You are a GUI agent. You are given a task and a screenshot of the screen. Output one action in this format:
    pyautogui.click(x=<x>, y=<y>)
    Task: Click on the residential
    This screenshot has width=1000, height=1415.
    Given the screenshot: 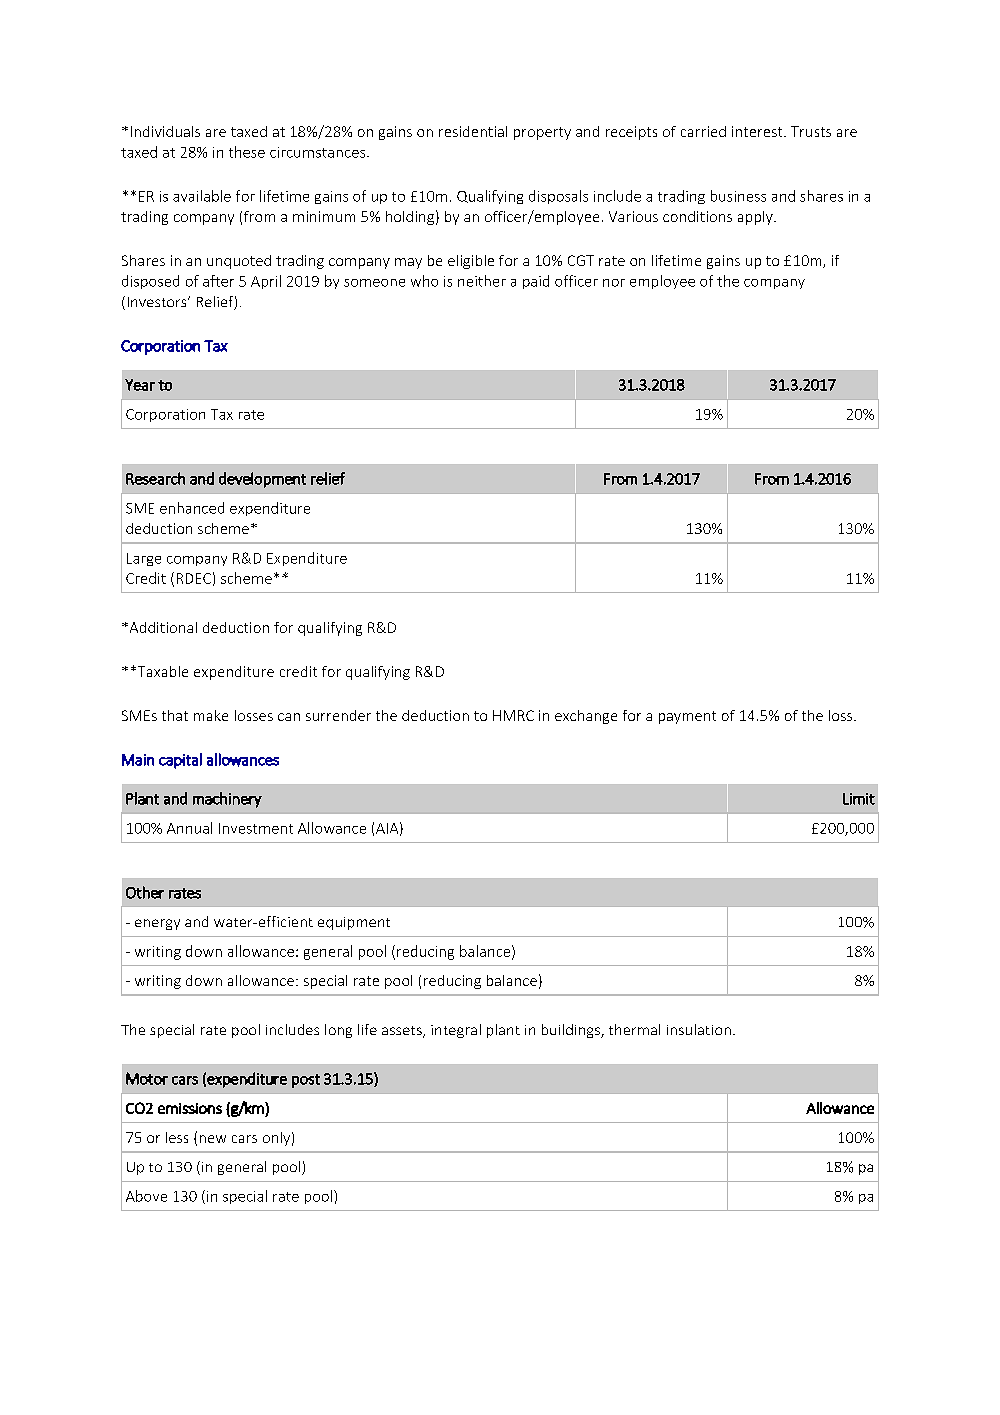 What is the action you would take?
    pyautogui.click(x=473, y=131)
